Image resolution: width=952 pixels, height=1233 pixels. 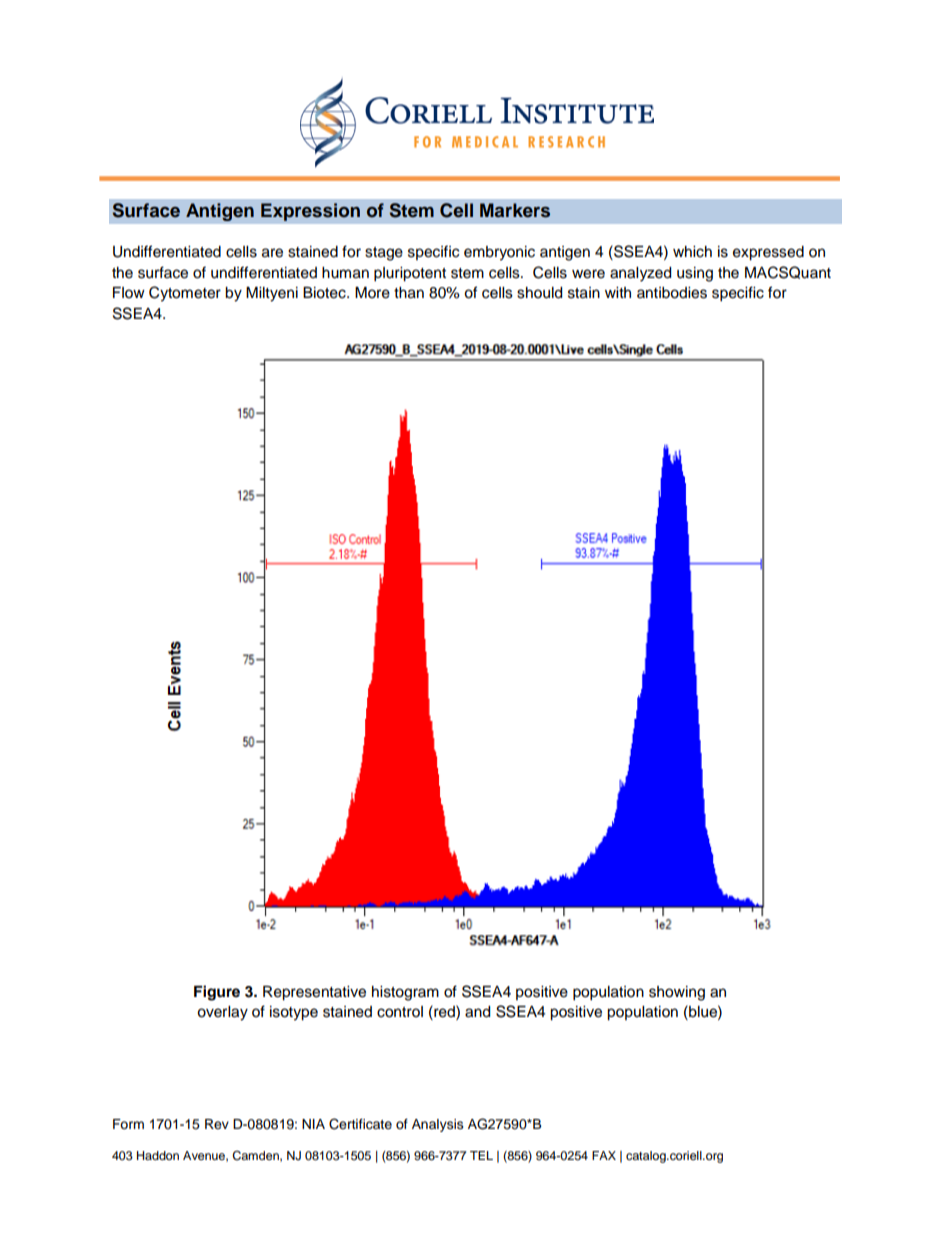 What do you see at coordinates (499, 253) in the screenshot?
I see `embryonic` at bounding box center [499, 253].
